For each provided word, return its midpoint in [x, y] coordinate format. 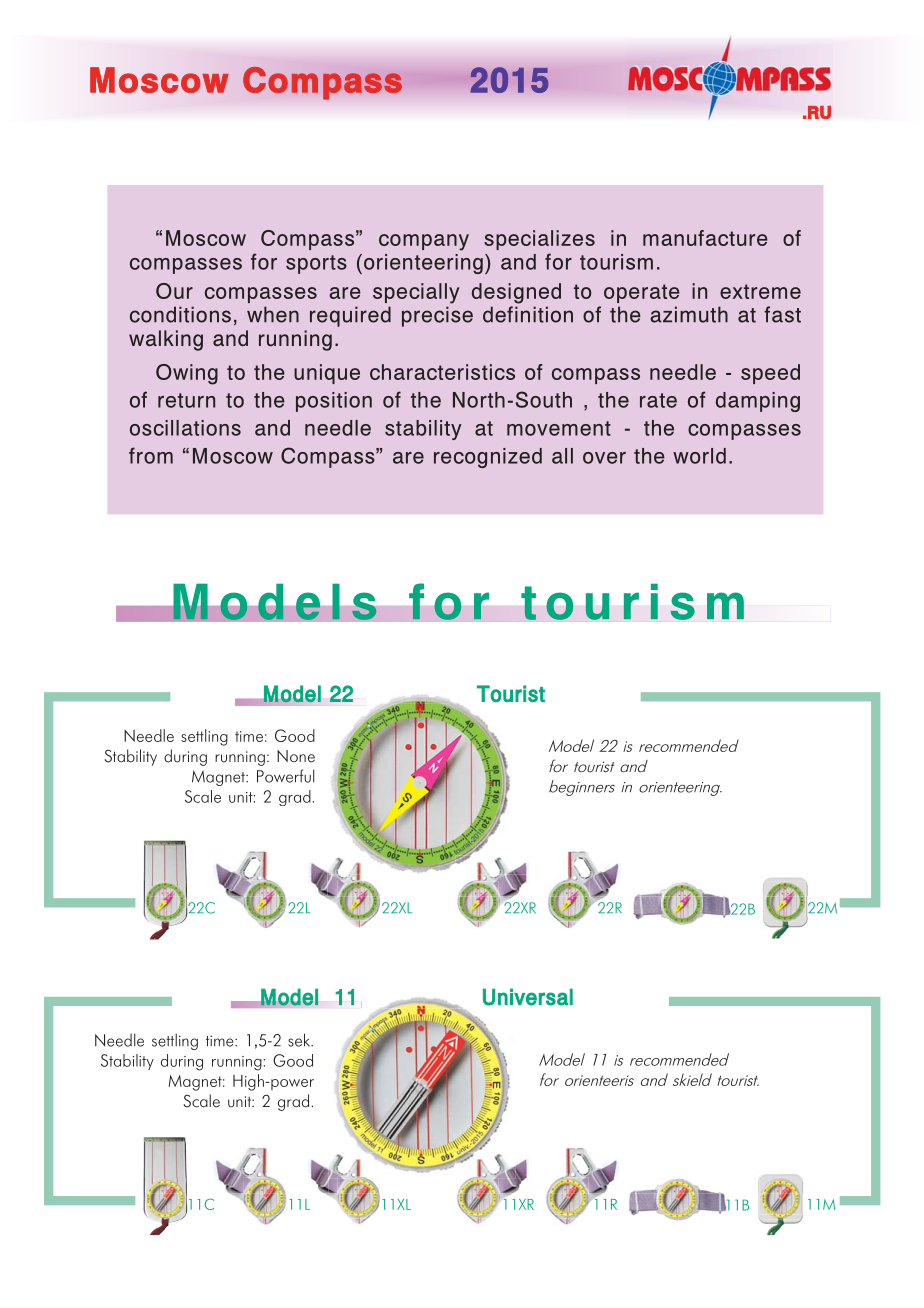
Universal [528, 997]
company [424, 242]
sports [316, 264]
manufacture [705, 238]
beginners [582, 788]
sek [300, 1040]
